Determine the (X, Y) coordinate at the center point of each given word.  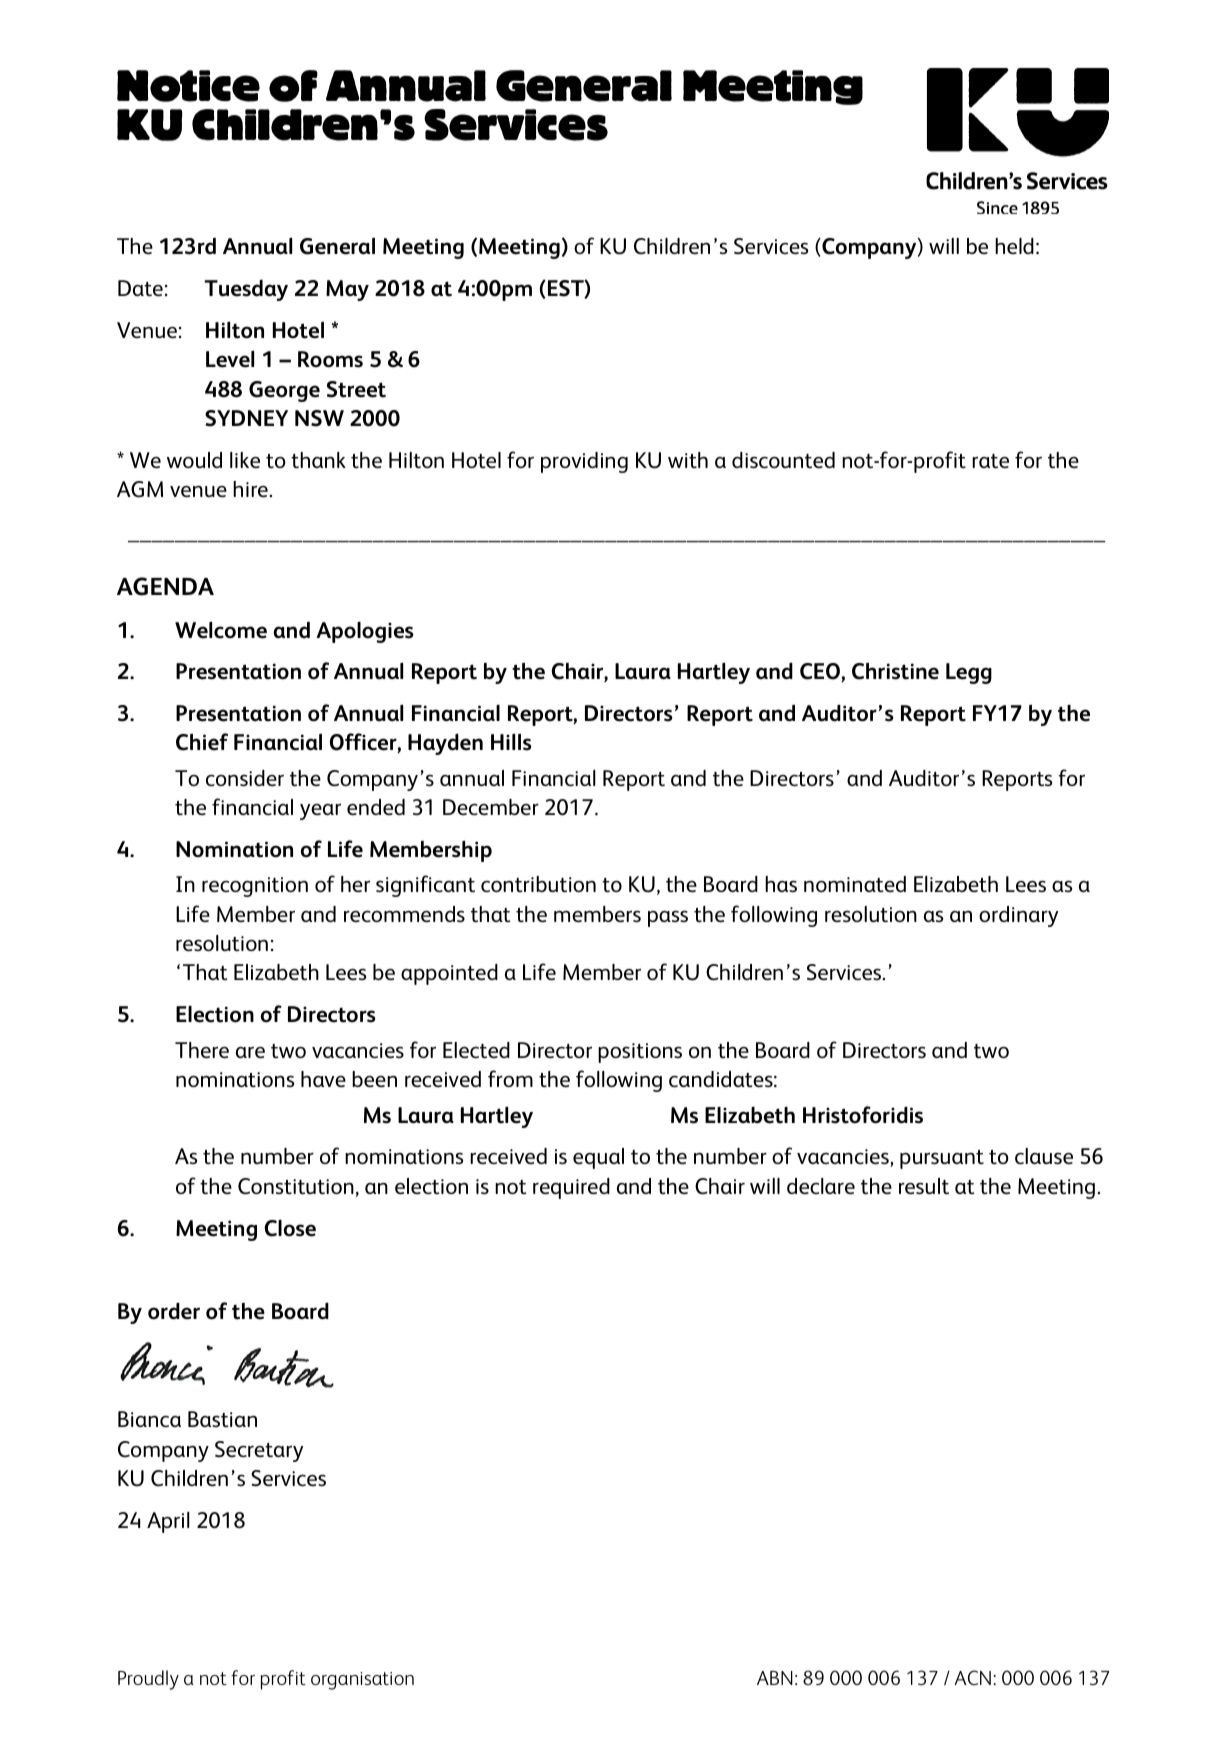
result (924, 1186)
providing (584, 462)
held (1014, 246)
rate (990, 461)
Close (290, 1228)
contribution (538, 884)
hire (251, 489)
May (347, 290)
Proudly (148, 1680)
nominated (855, 884)
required (571, 1188)
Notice (188, 86)
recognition (255, 887)
